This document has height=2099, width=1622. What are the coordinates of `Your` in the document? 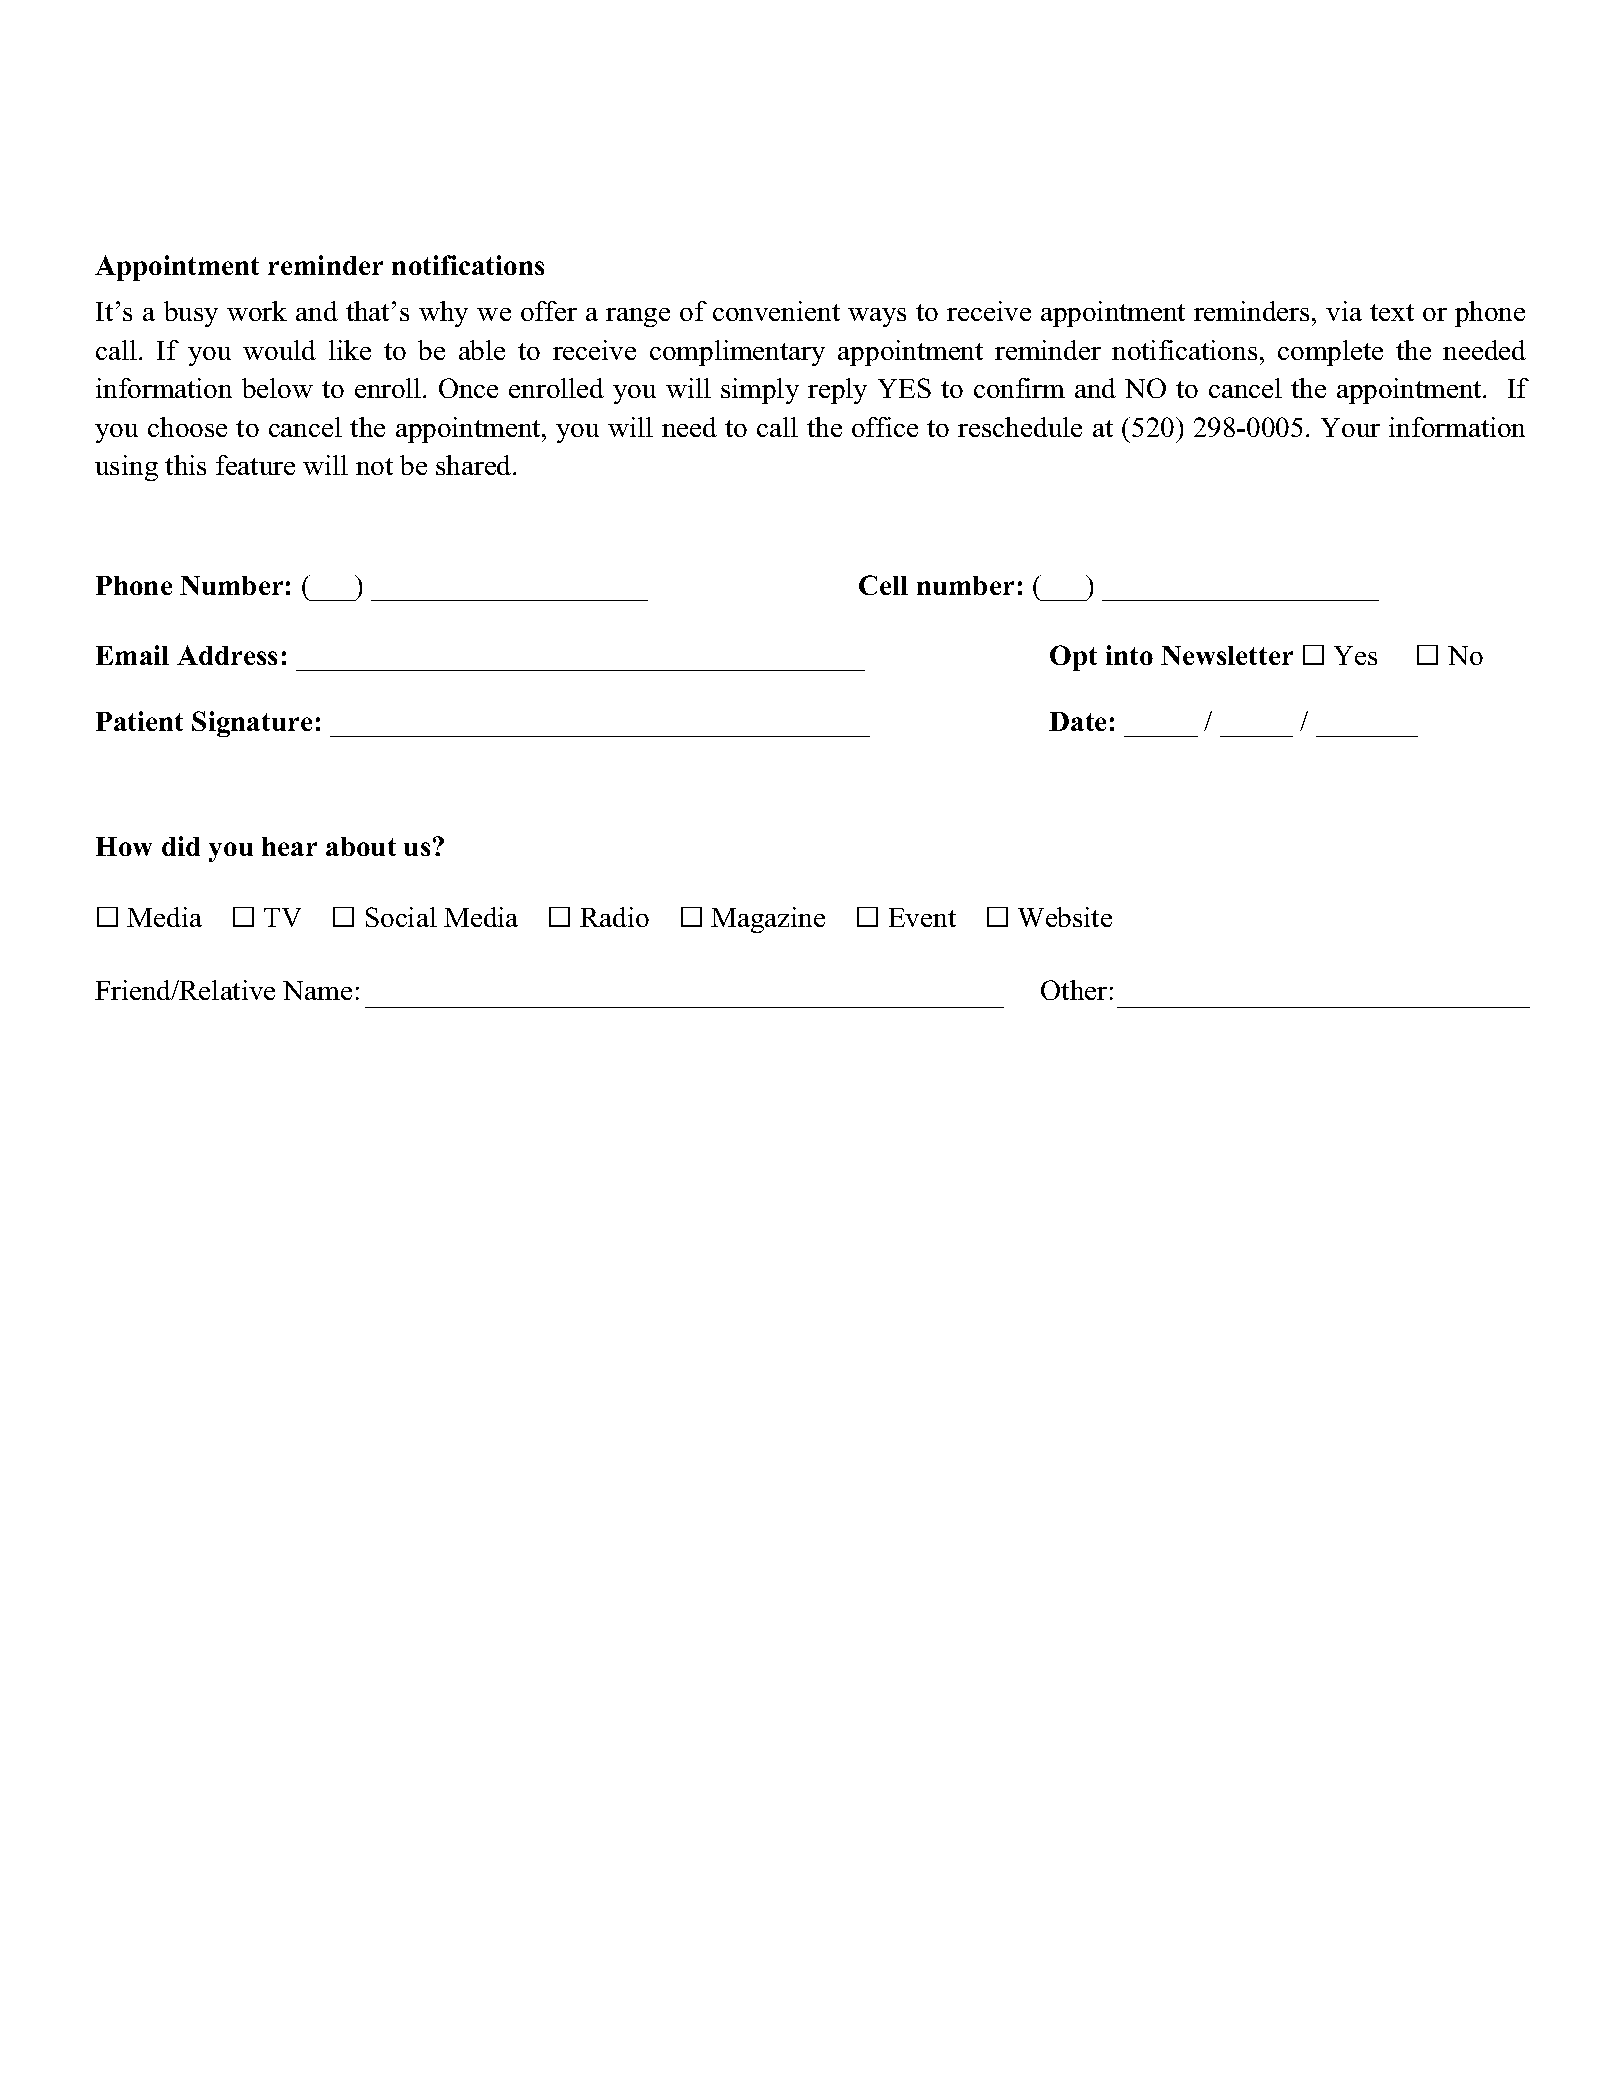 It's located at (1350, 427).
